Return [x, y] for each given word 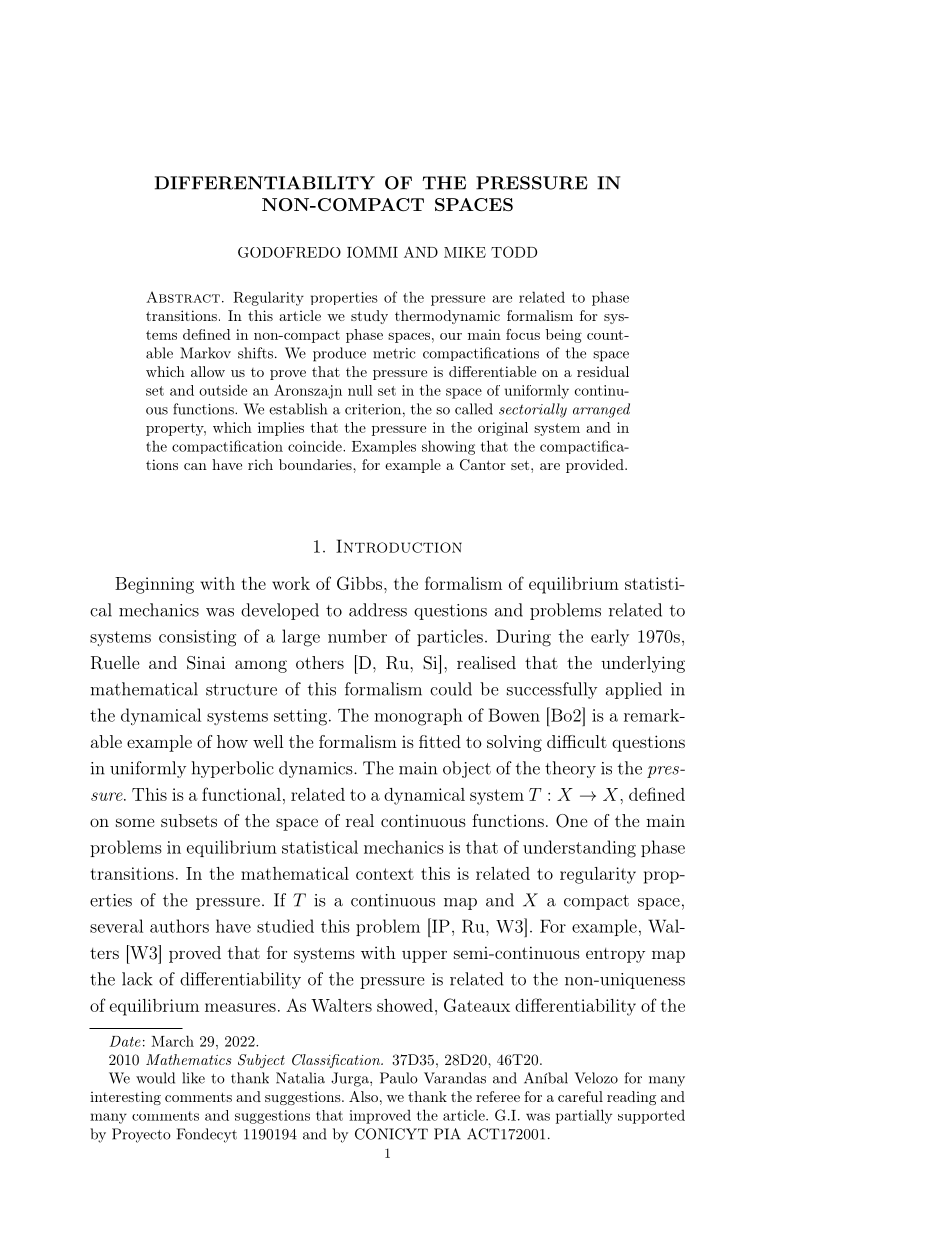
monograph [418, 717]
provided [596, 466]
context [385, 874]
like [193, 1078]
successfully [552, 690]
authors [179, 926]
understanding [579, 849]
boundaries [316, 464]
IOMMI [372, 252]
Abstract [183, 297]
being [564, 336]
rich [260, 464]
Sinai [206, 663]
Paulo [399, 1078]
